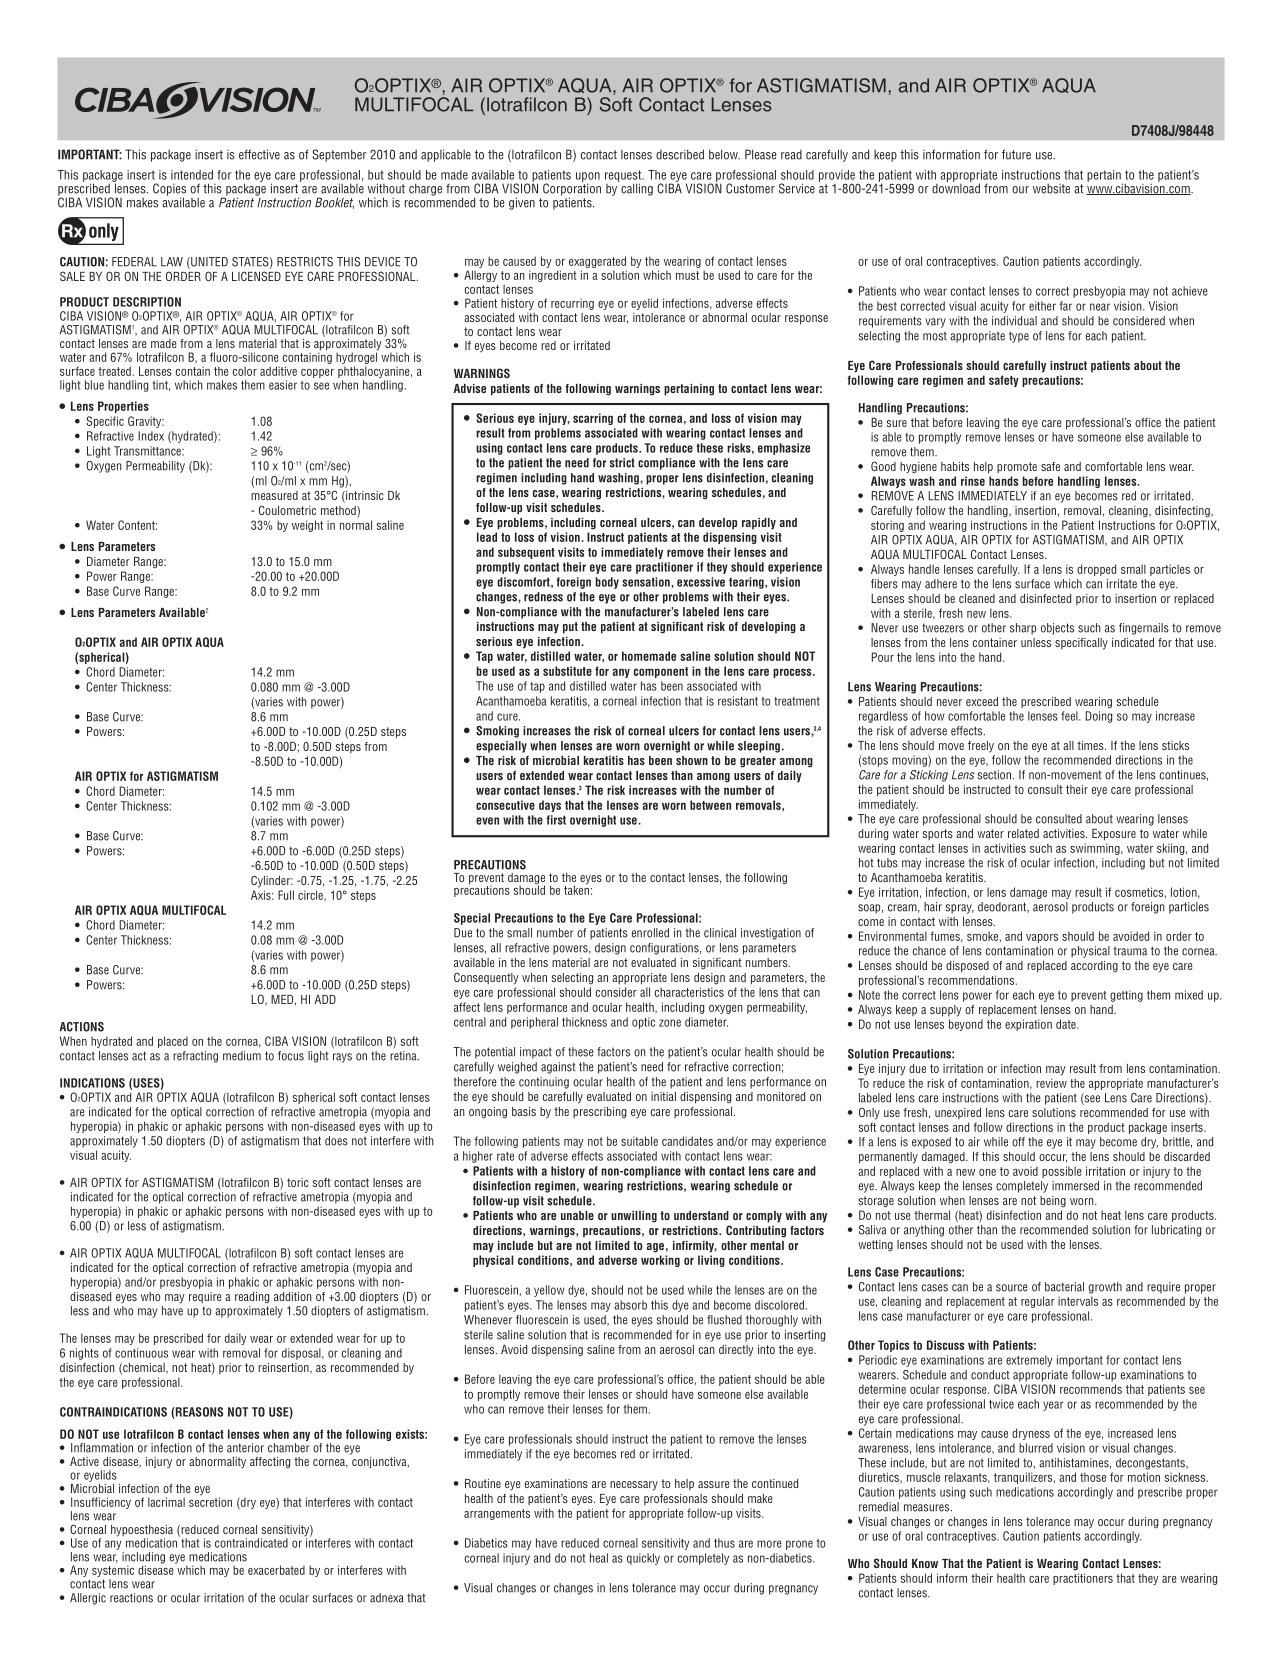  Describe the element at coordinates (576, 889) in the image. I see `taken` at that location.
